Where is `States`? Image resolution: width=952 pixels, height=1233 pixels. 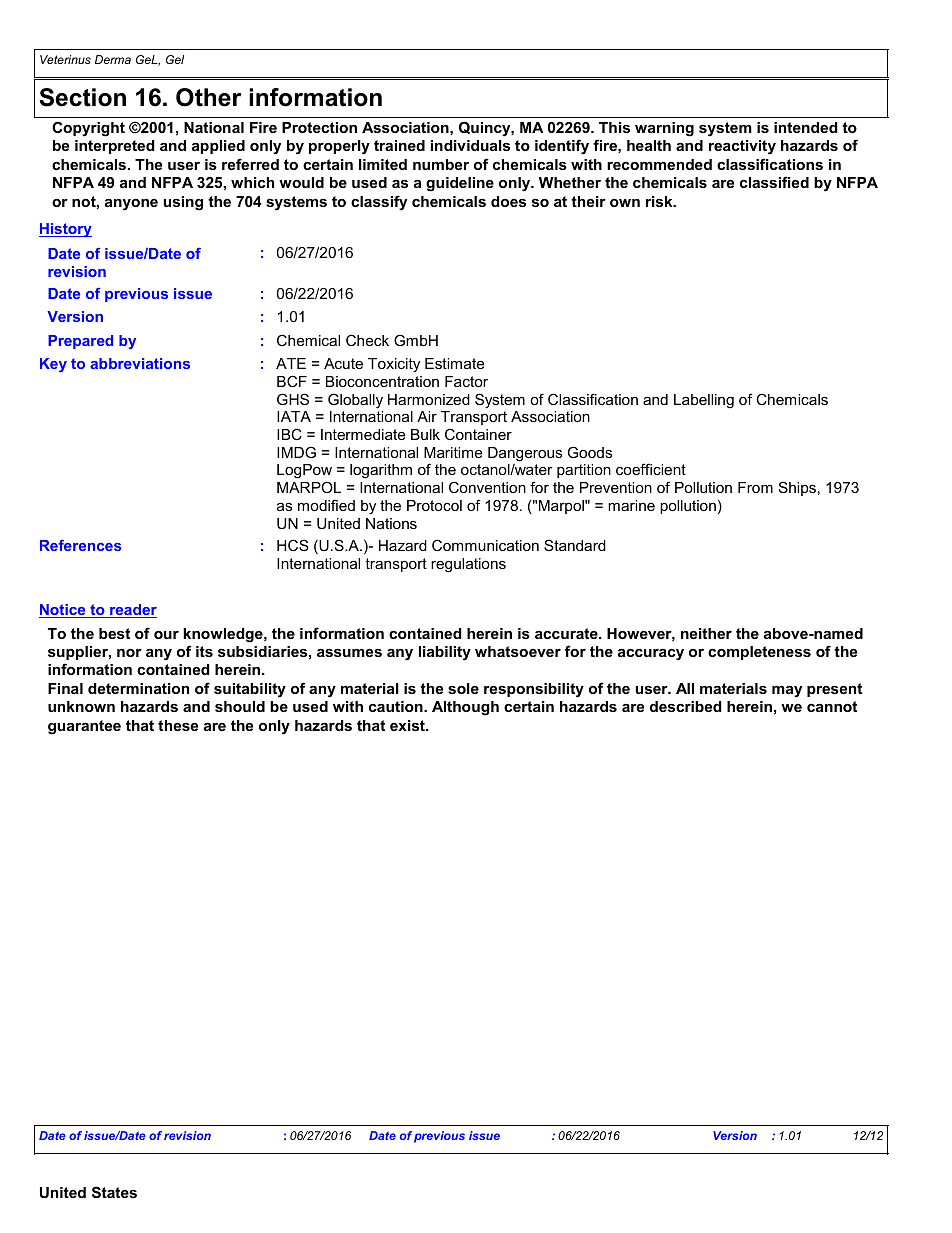
States is located at coordinates (114, 1192).
